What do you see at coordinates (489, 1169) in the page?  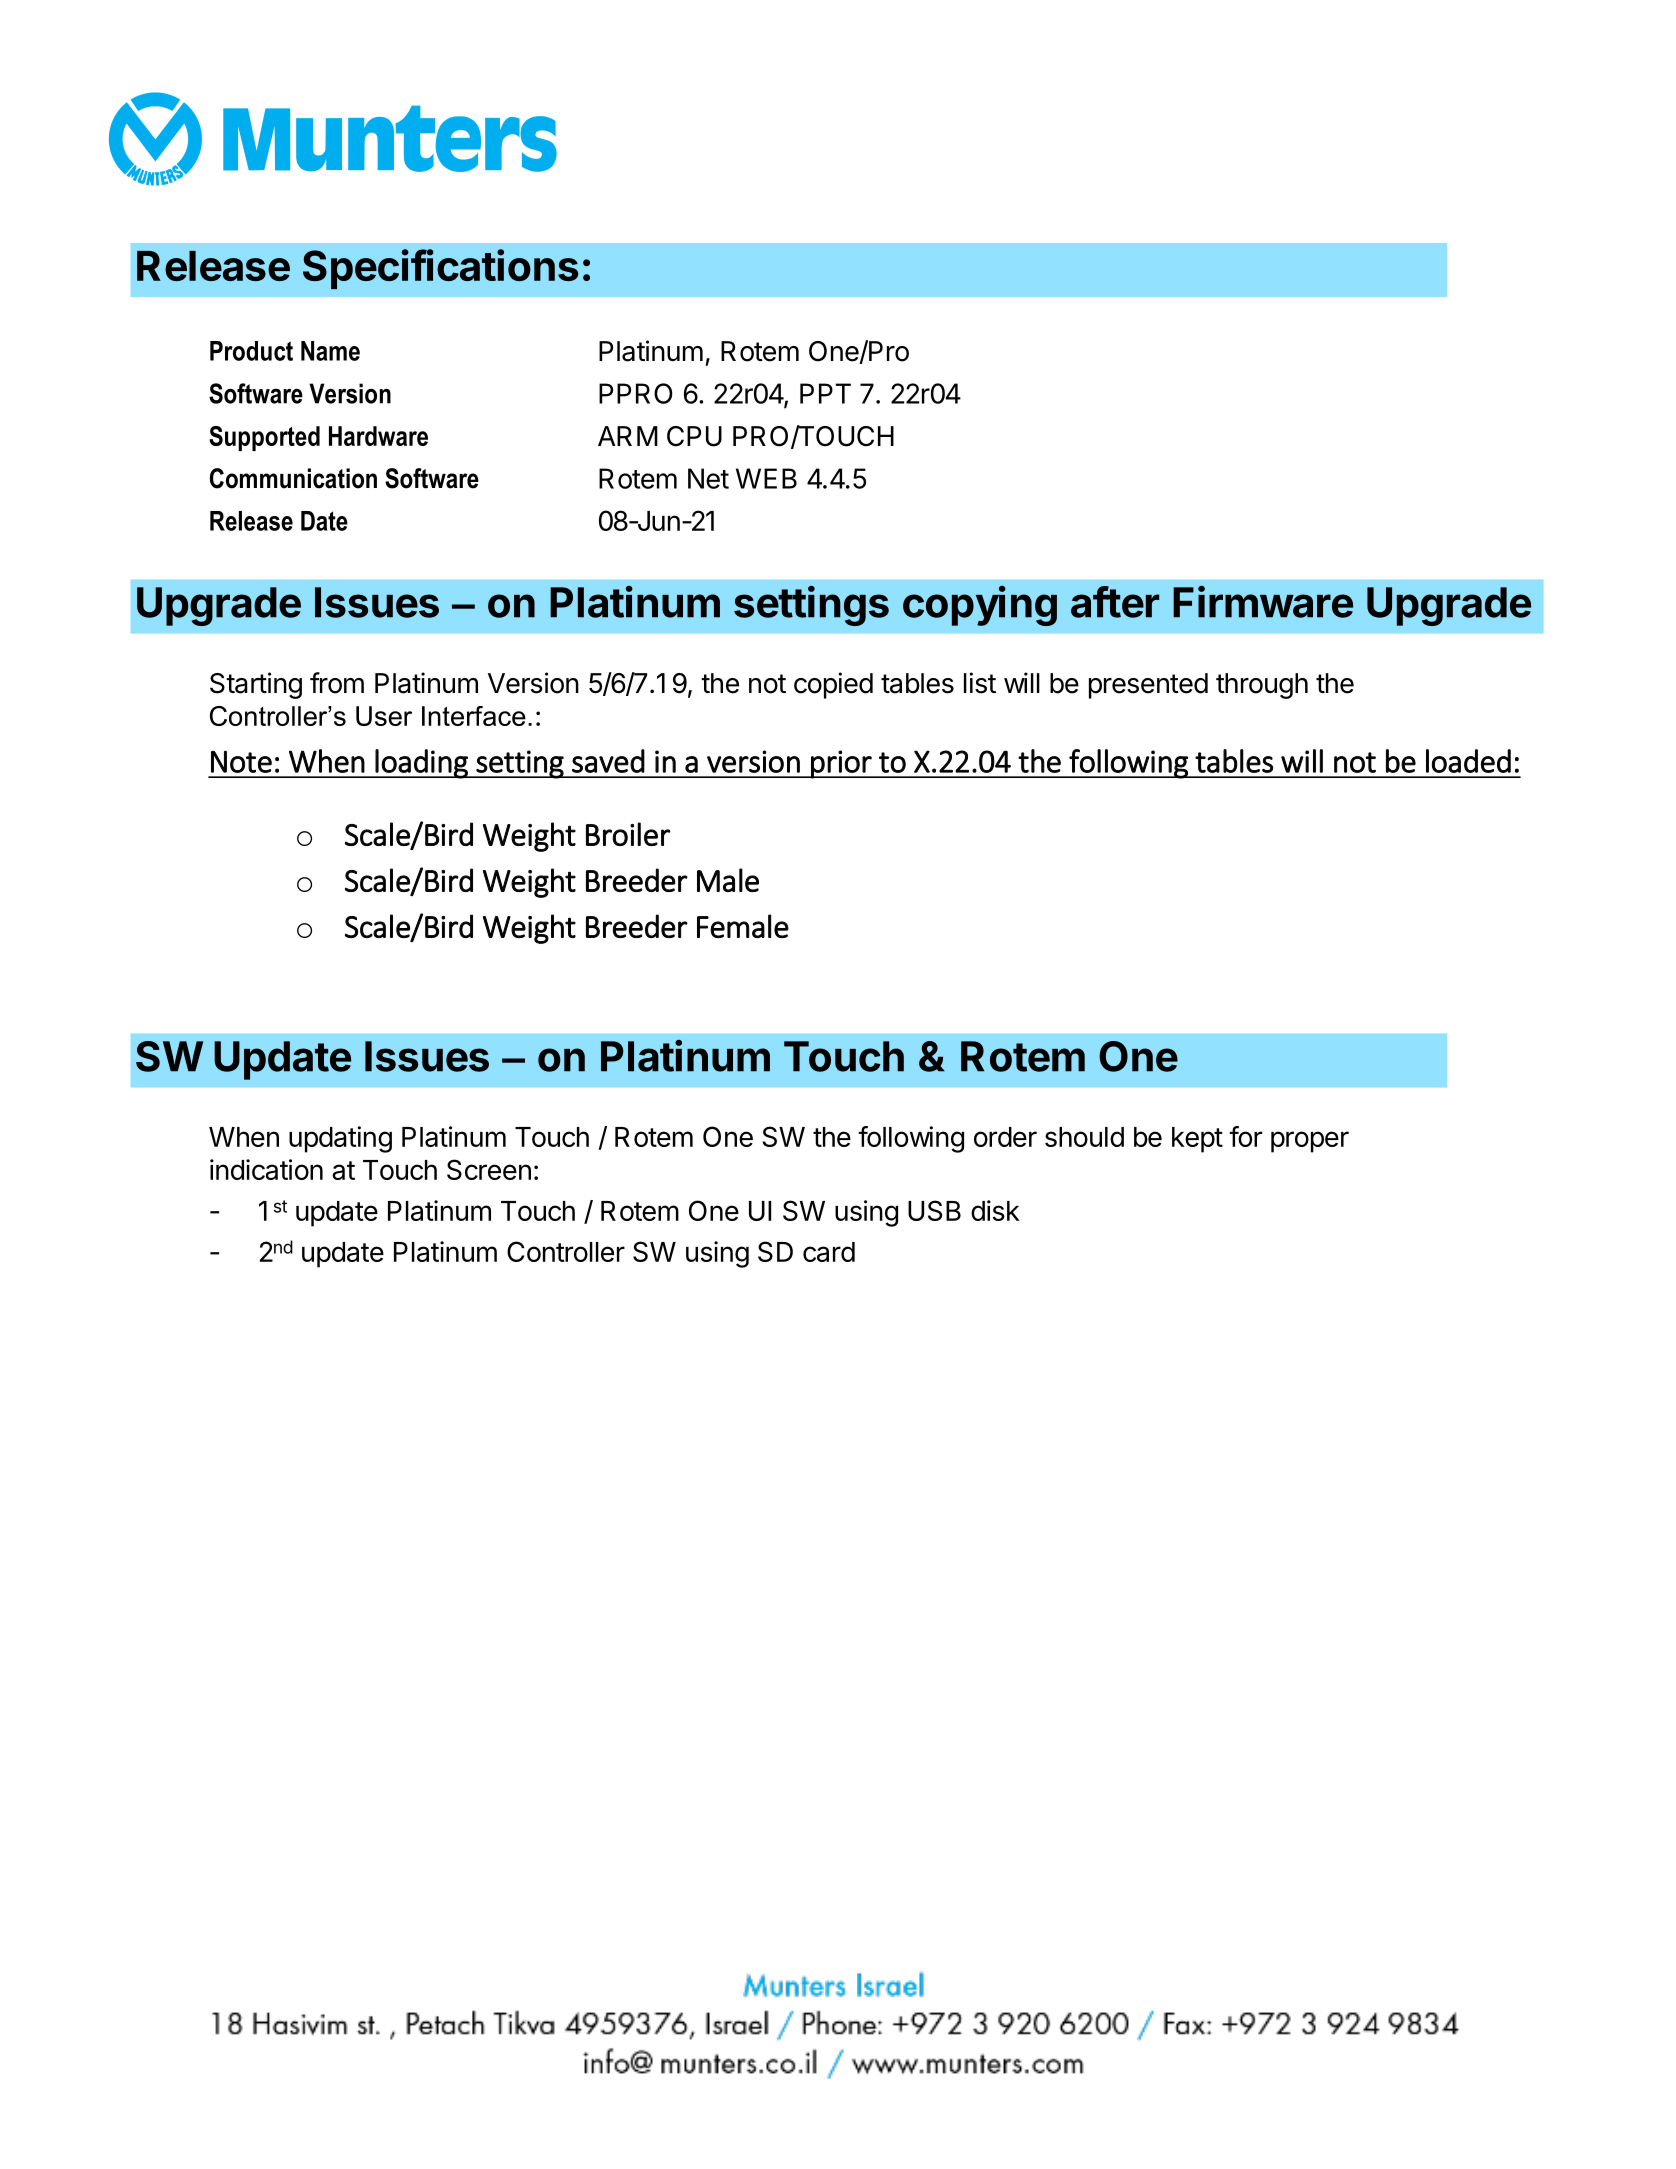 I see `Screen` at bounding box center [489, 1169].
